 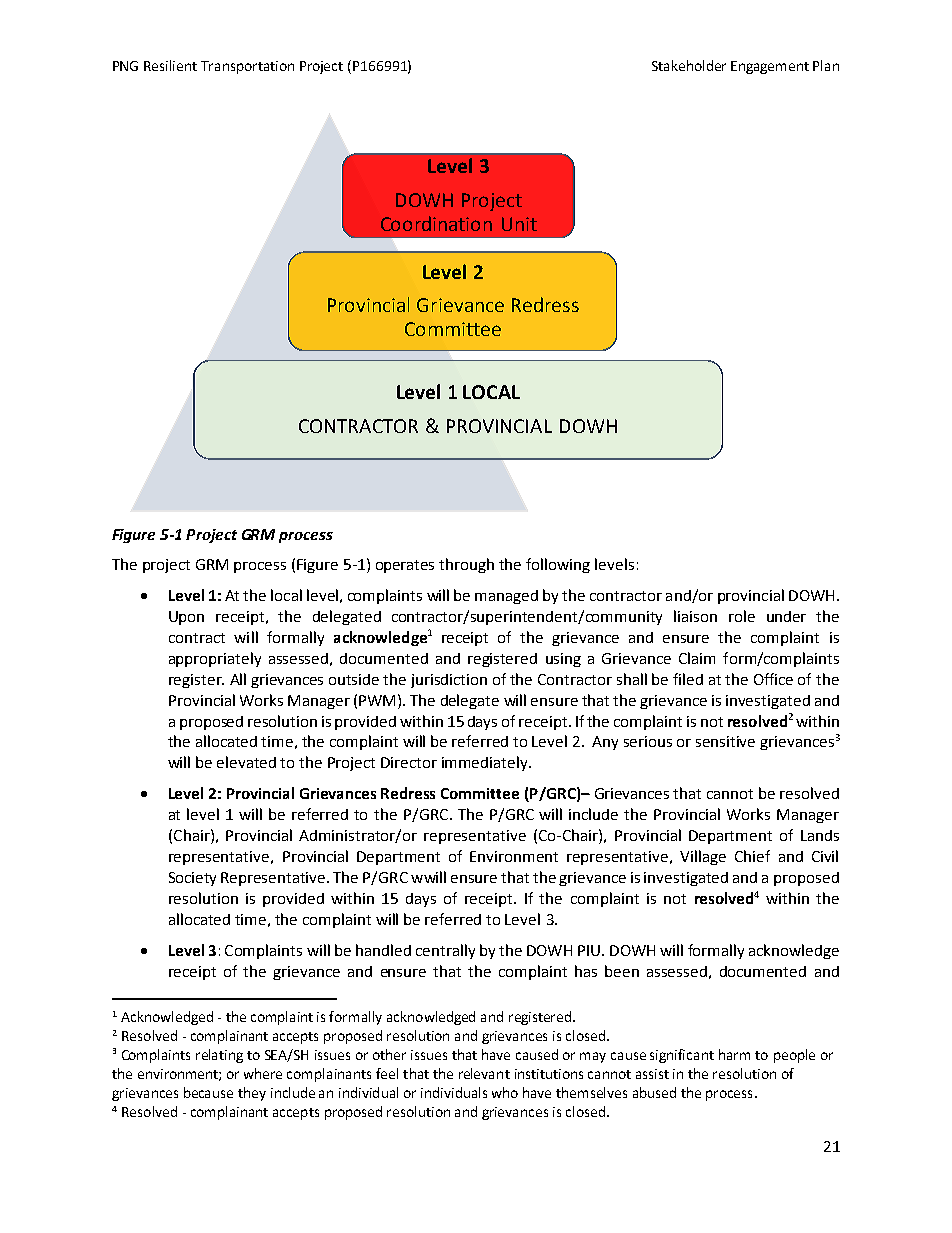 I want to click on Engagement, so click(x=770, y=67).
